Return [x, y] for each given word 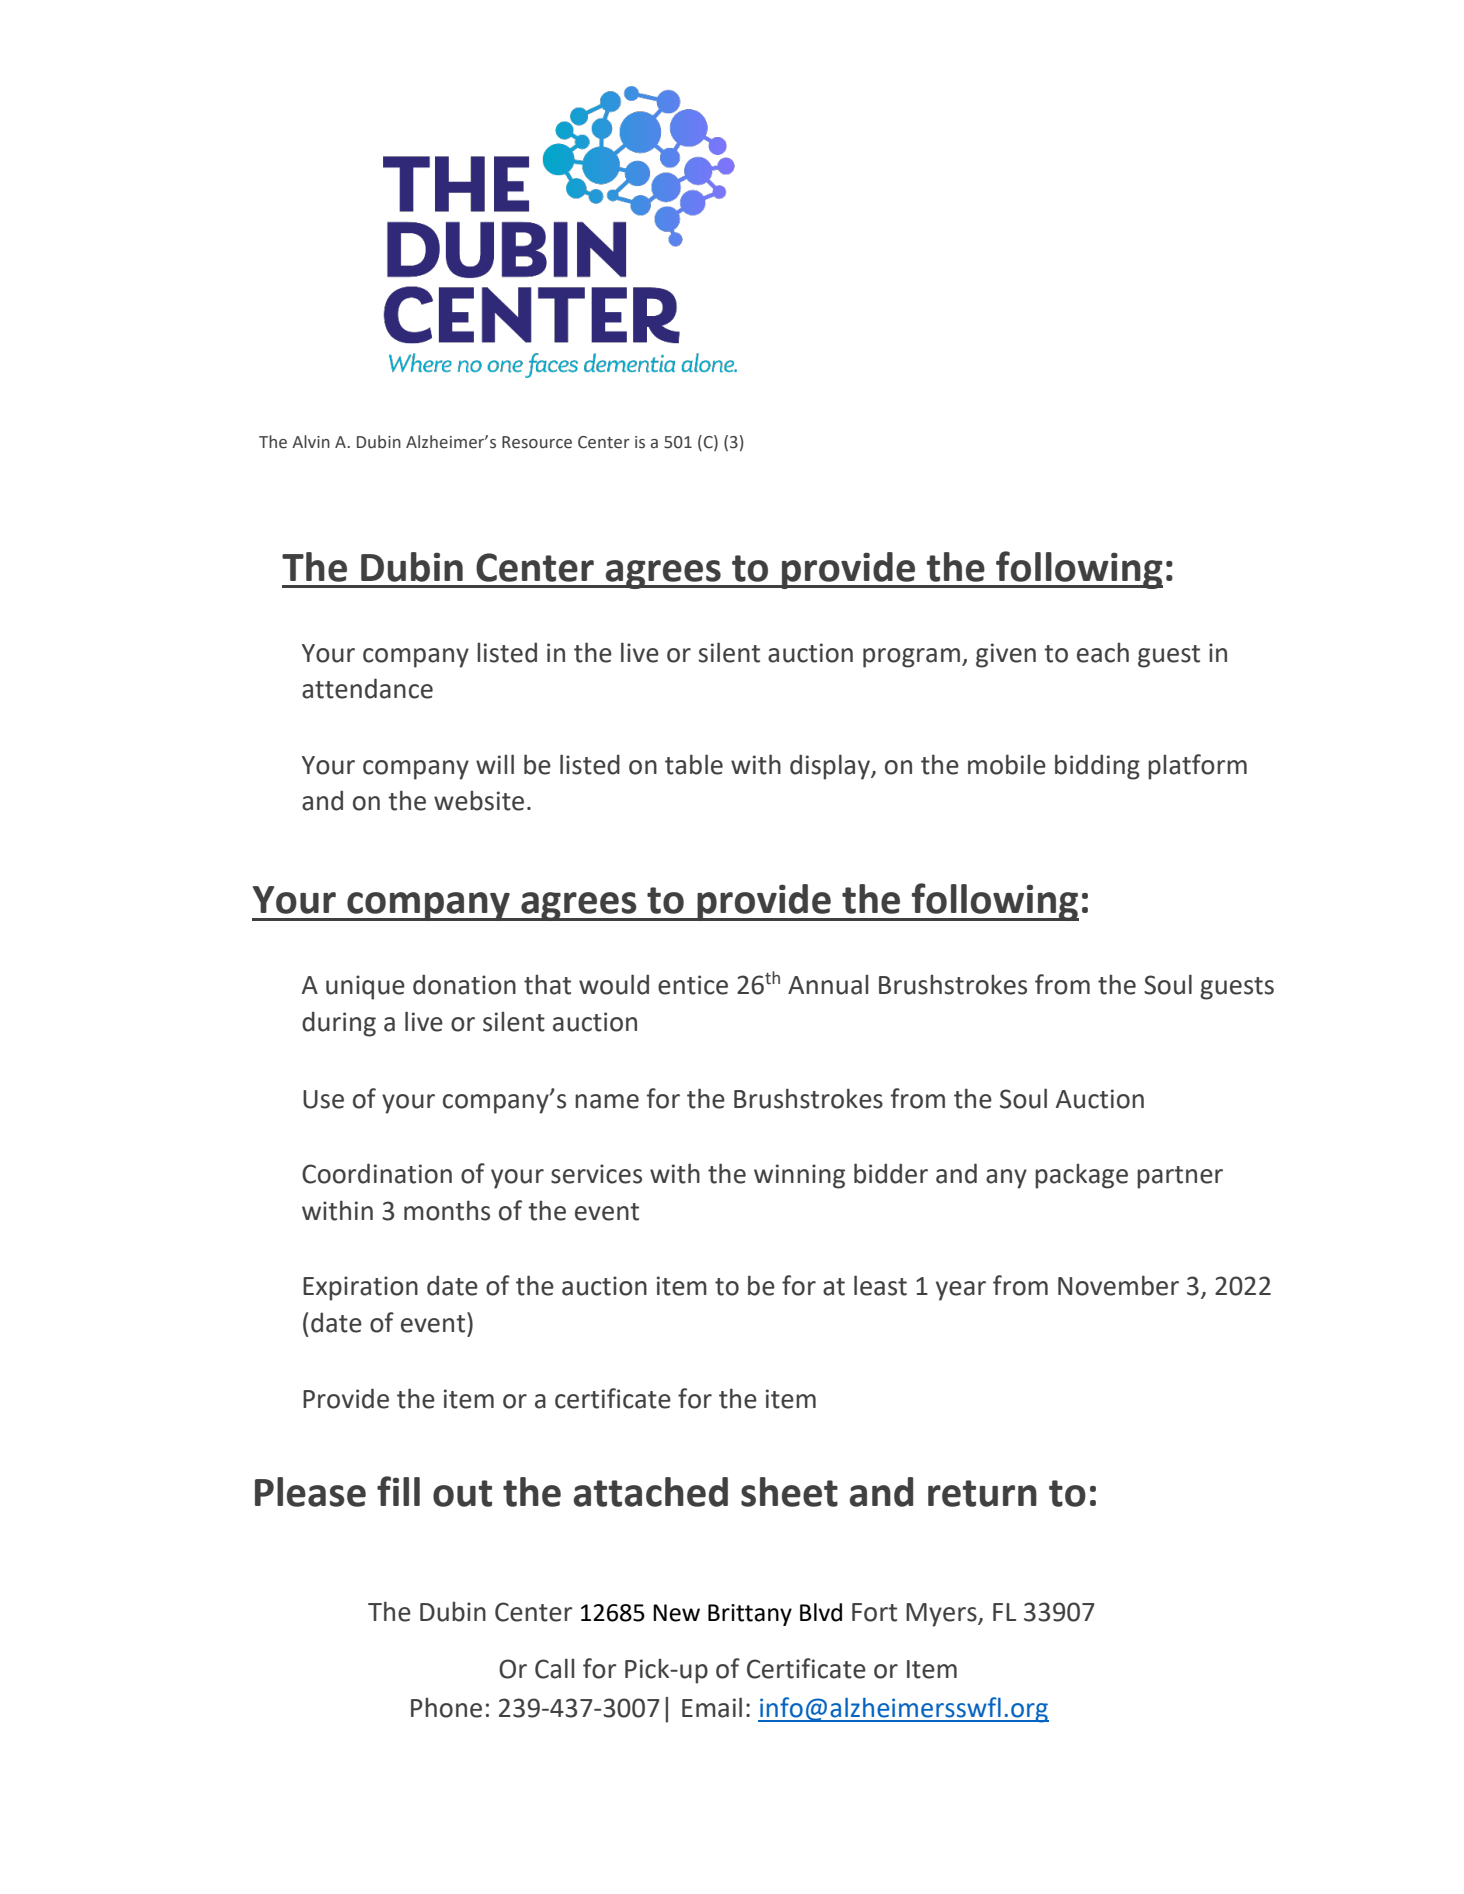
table [694, 764]
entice [693, 985]
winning [799, 1176]
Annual [828, 985]
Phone [446, 1708]
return [982, 1493]
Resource [537, 442]
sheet [789, 1492]
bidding [1097, 767]
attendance [367, 688]
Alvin [311, 441]
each [1103, 653]
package [1081, 1176]
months [447, 1210]
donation [464, 984]
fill [398, 1491]
